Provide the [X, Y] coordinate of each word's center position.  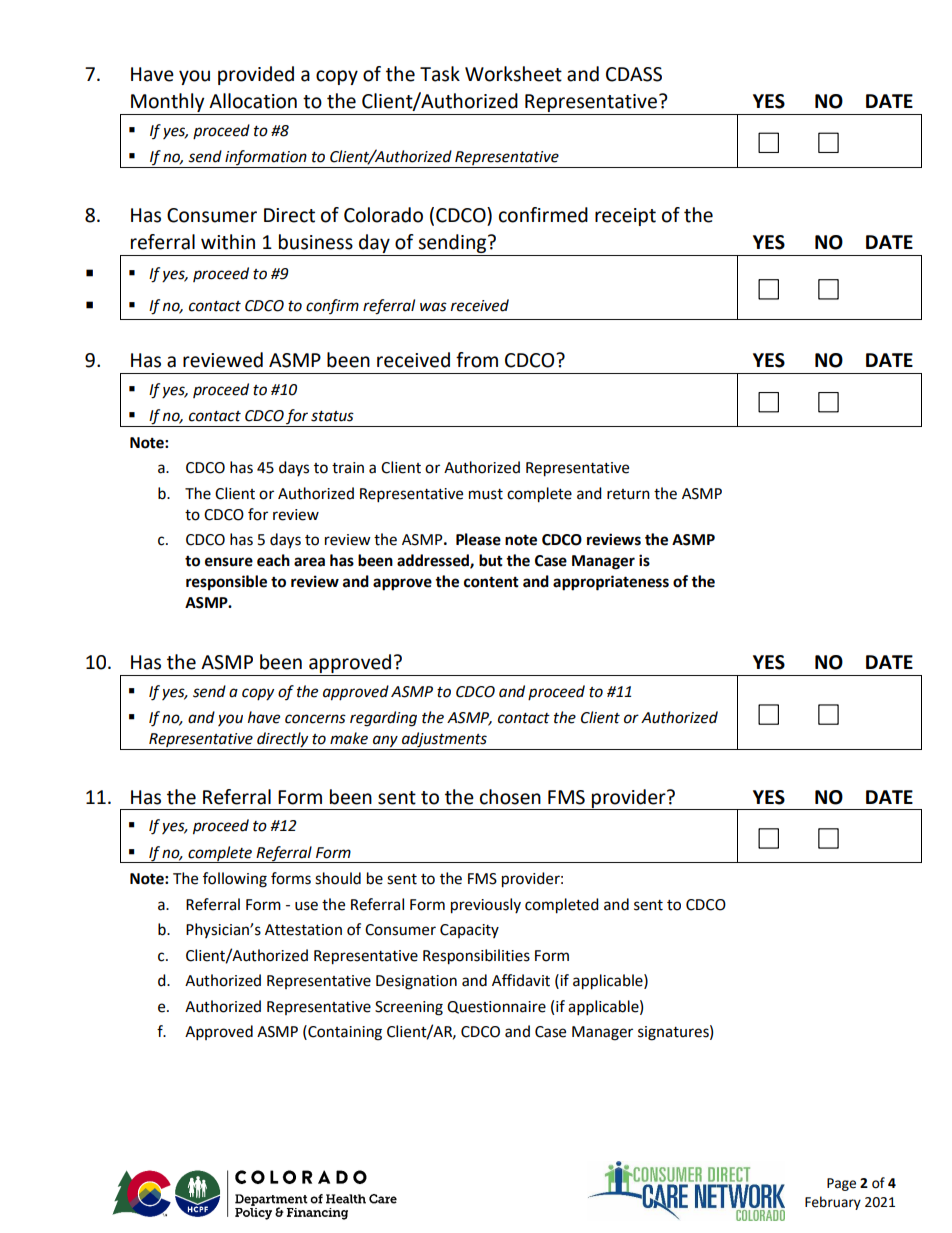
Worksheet [513, 74]
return [628, 494]
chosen [510, 797]
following [235, 880]
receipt [625, 217]
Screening [409, 1008]
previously [486, 906]
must [486, 494]
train [348, 468]
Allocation [253, 101]
